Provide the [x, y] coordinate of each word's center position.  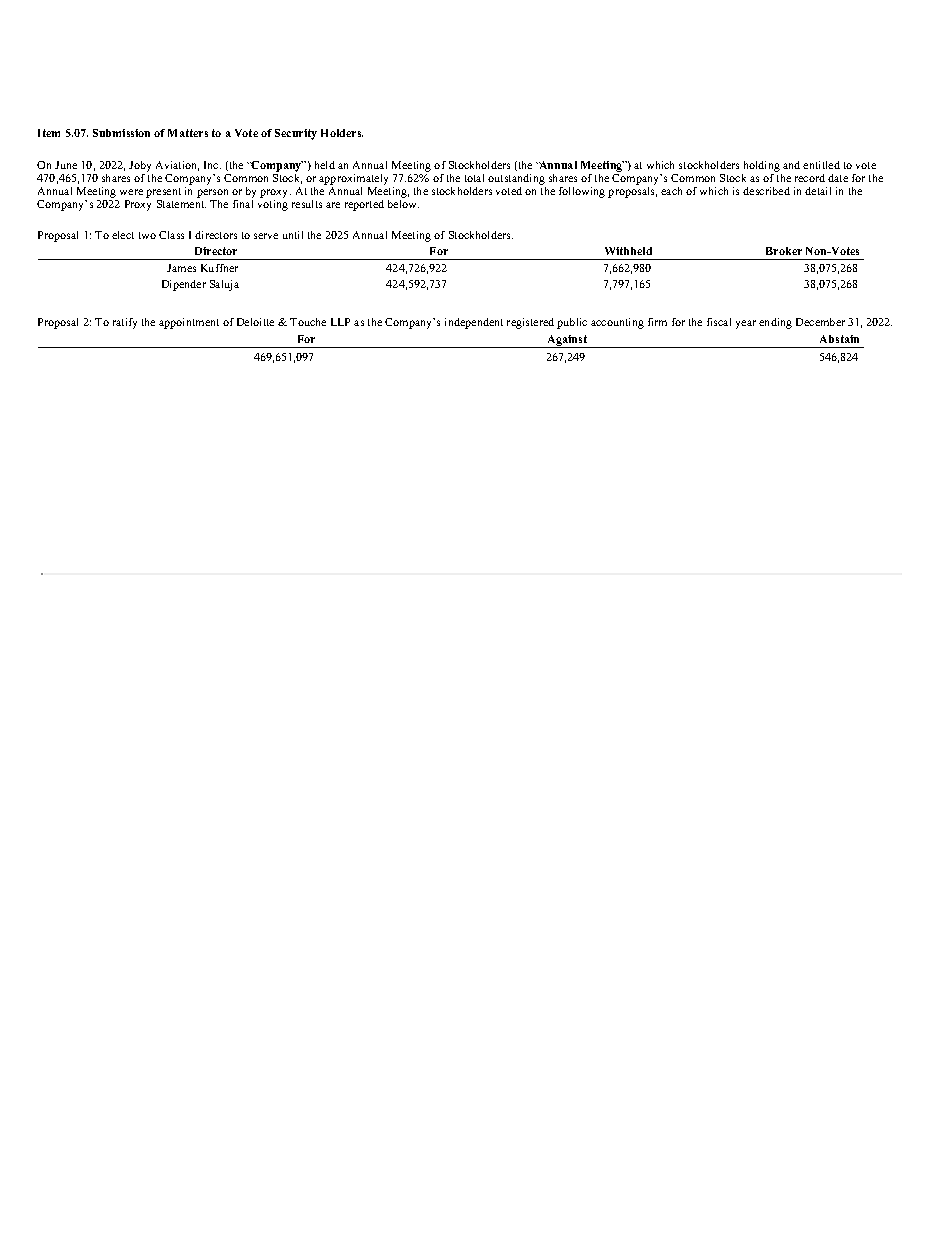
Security [296, 134]
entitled [821, 165]
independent [474, 323]
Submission [121, 133]
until [293, 235]
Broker [784, 251]
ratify [125, 323]
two [147, 235]
